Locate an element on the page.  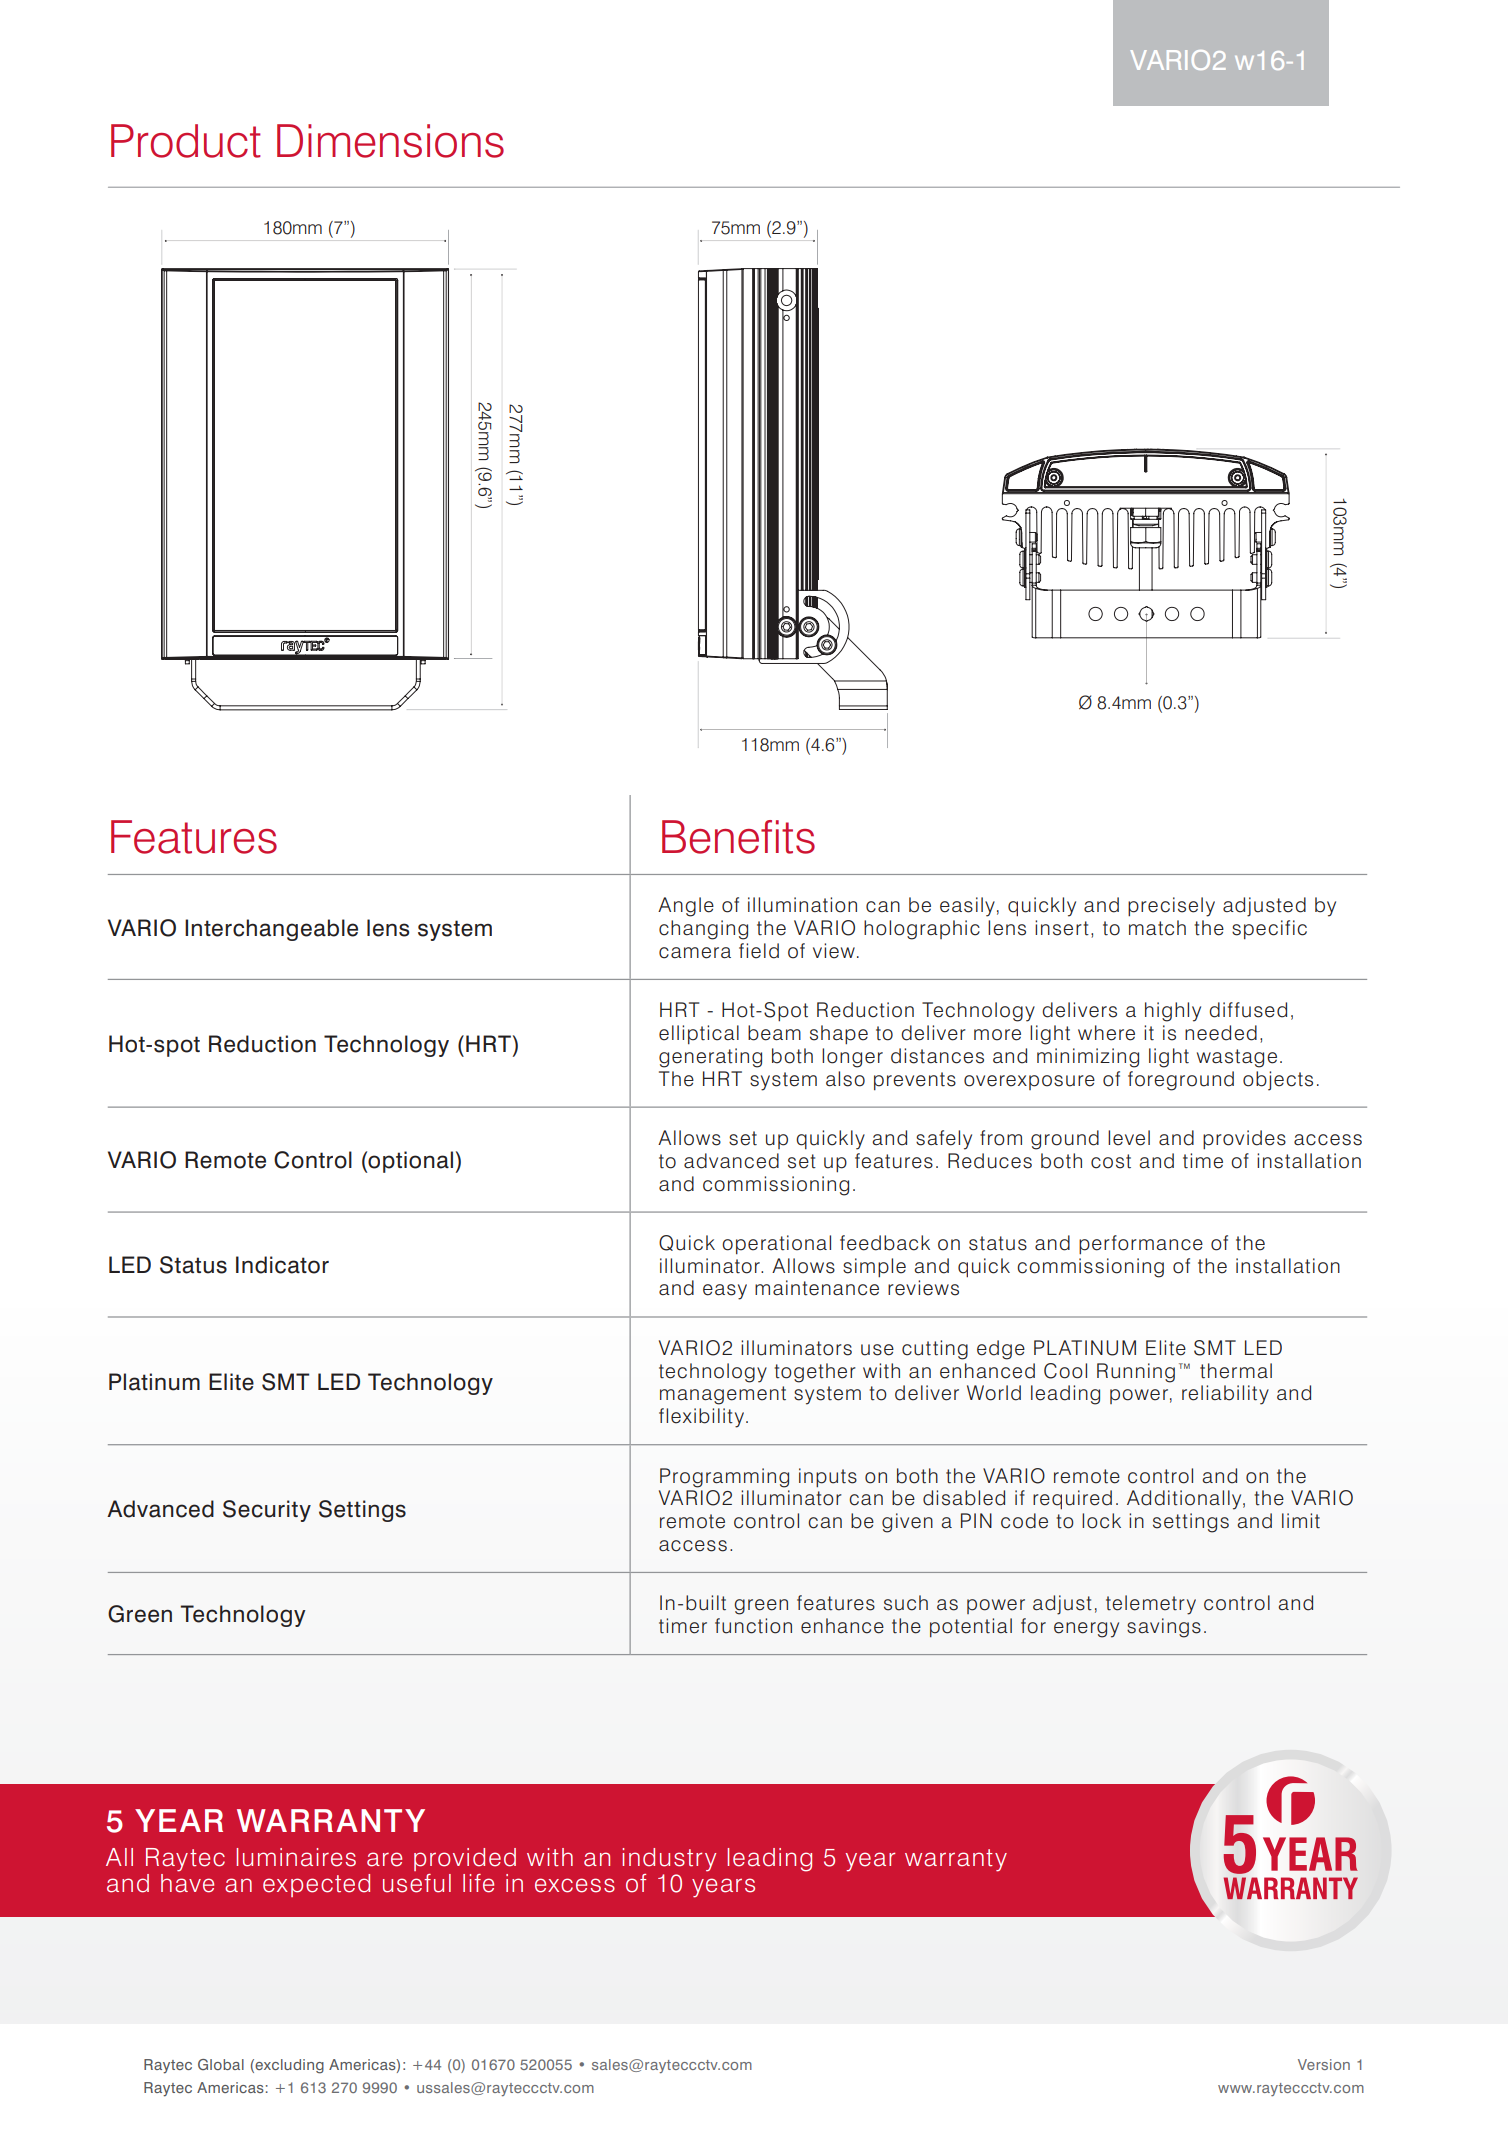
Product is located at coordinates (186, 141).
